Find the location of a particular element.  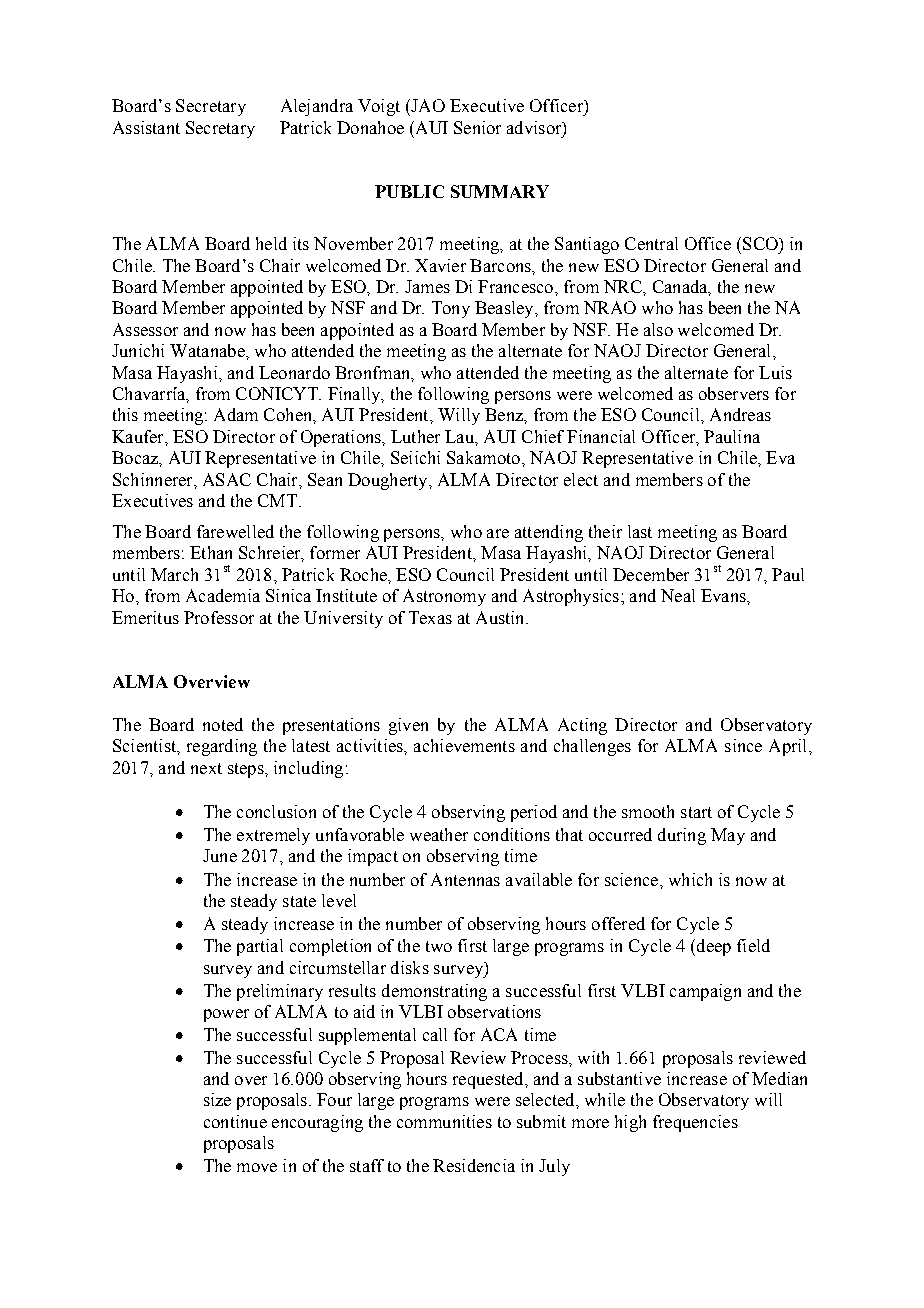

continue is located at coordinates (235, 1121).
